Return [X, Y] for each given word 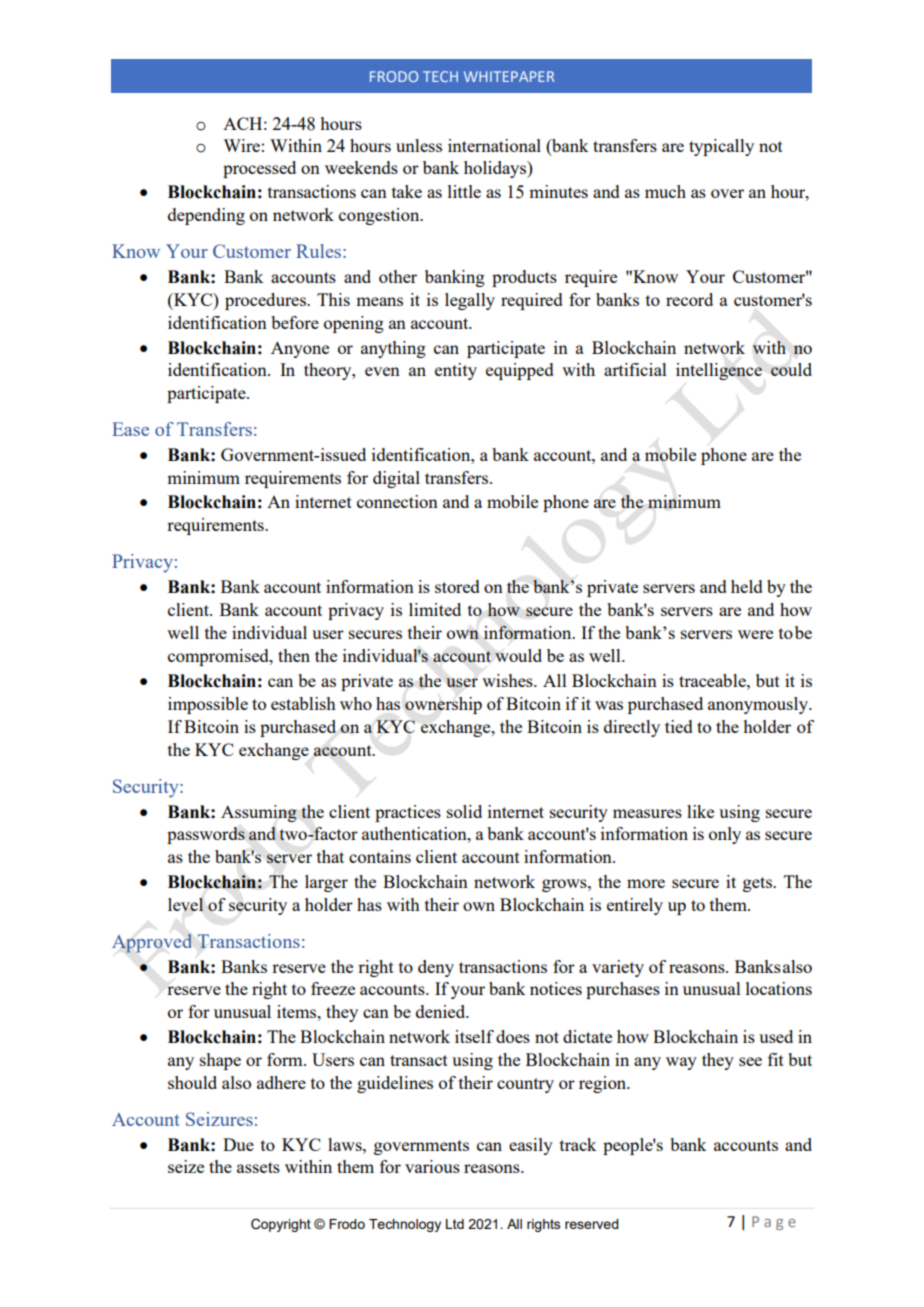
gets [758, 884]
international [494, 145]
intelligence [719, 371]
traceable [713, 680]
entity [456, 371]
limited [435, 609]
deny [436, 968]
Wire [241, 145]
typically [721, 147]
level [186, 904]
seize [186, 1166]
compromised [219, 657]
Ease [130, 429]
